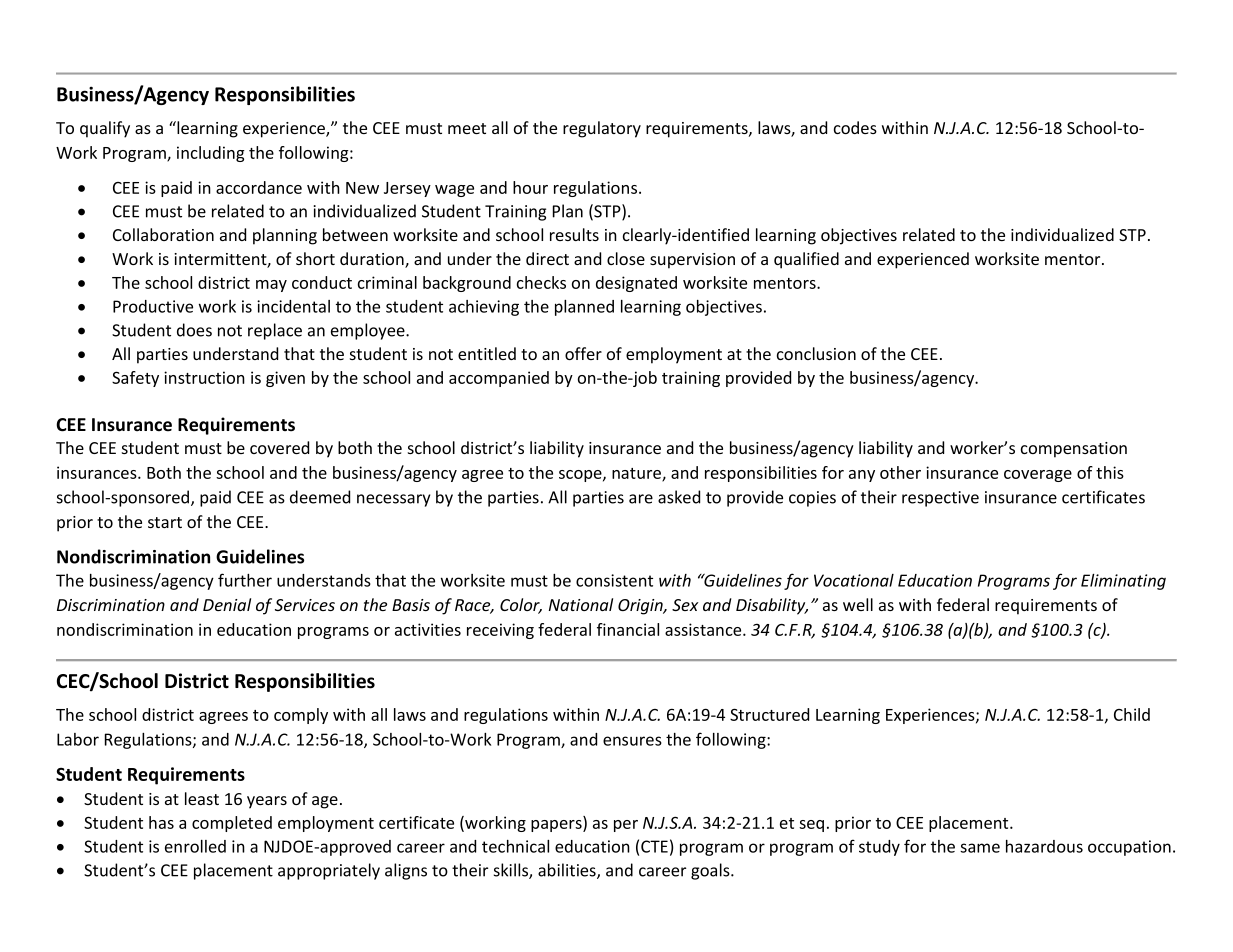 The image size is (1233, 952). I want to click on regulatory, so click(602, 129).
